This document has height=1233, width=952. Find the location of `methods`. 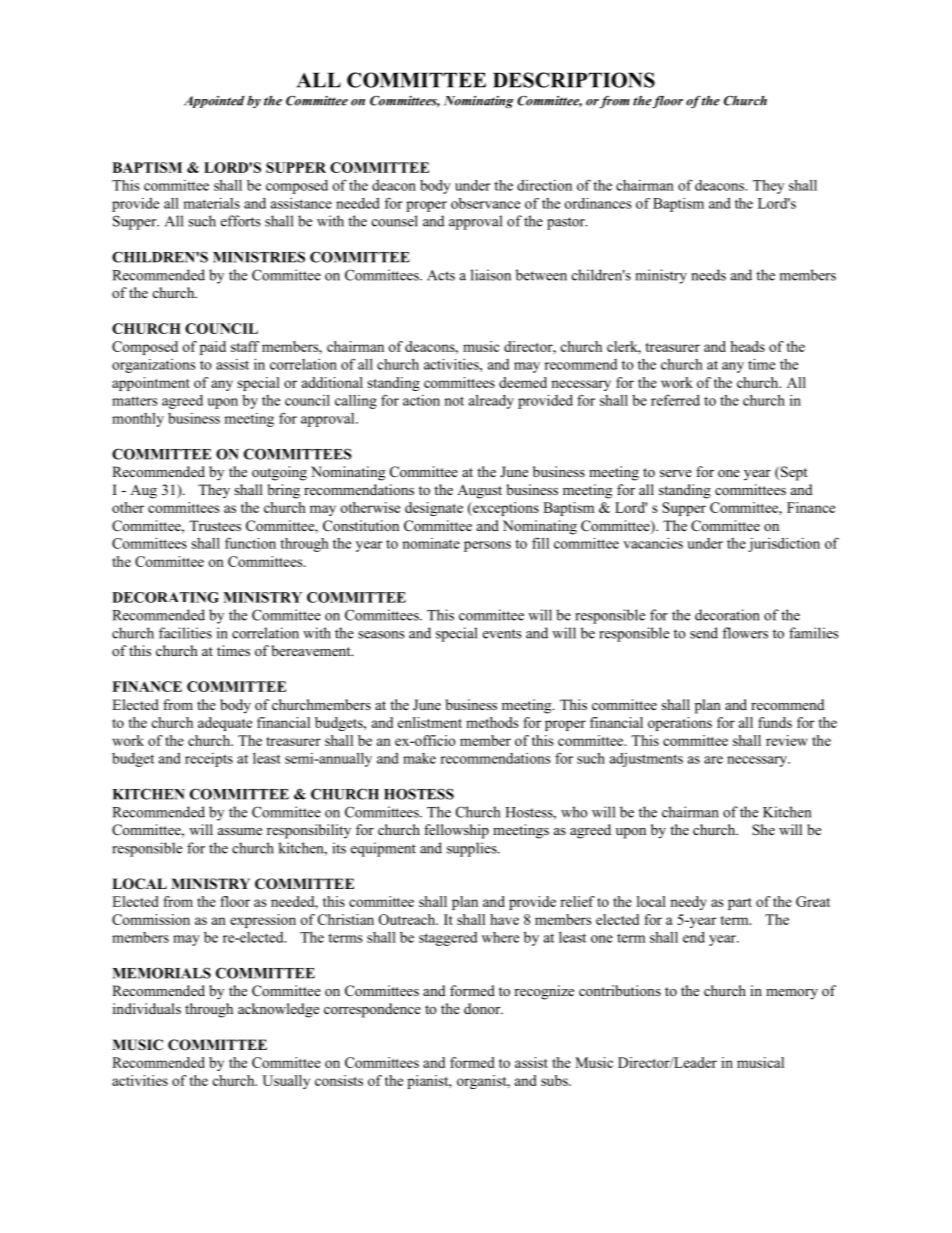

methods is located at coordinates (492, 722).
